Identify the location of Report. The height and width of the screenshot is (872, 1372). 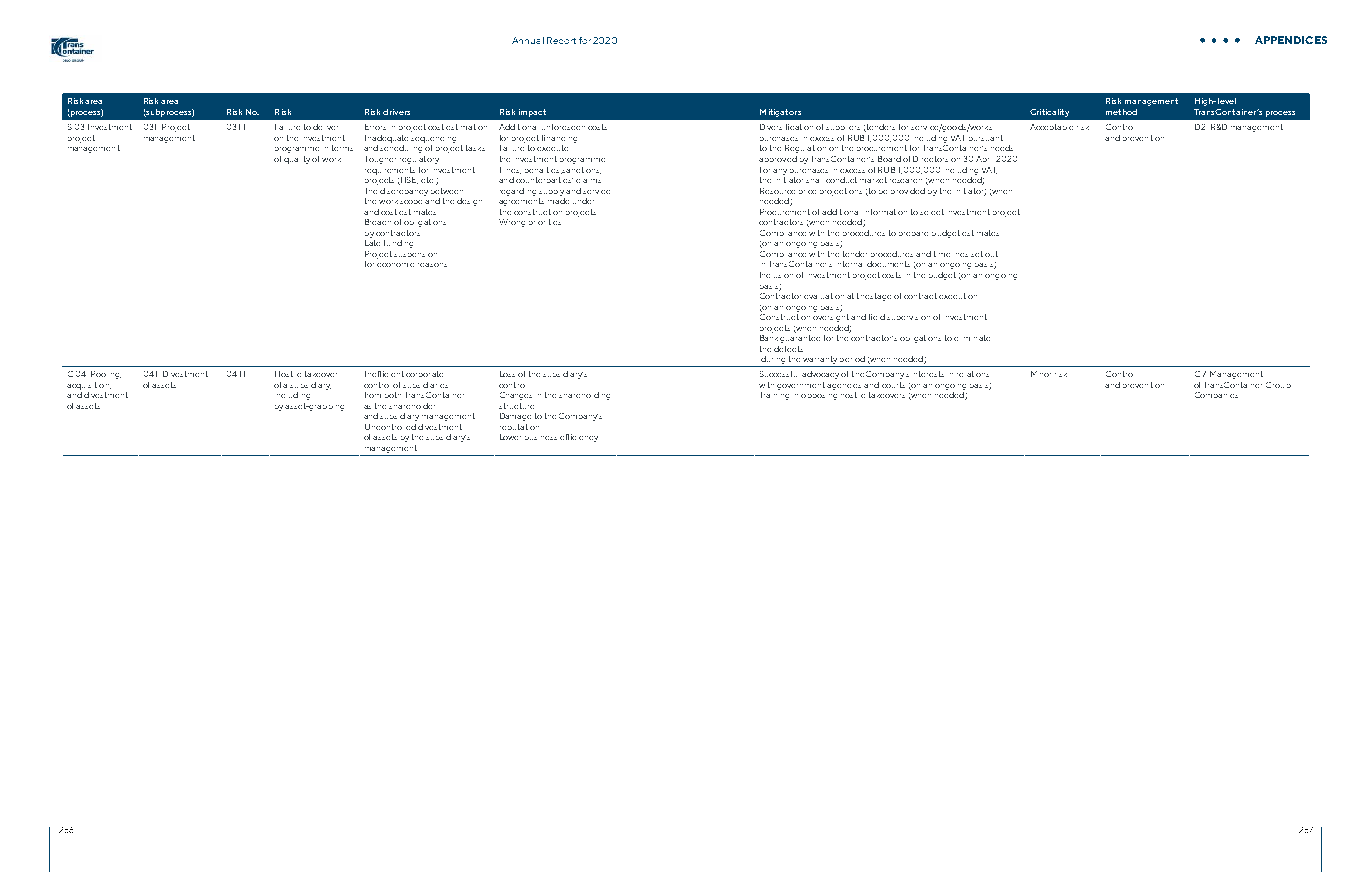
(561, 40).
